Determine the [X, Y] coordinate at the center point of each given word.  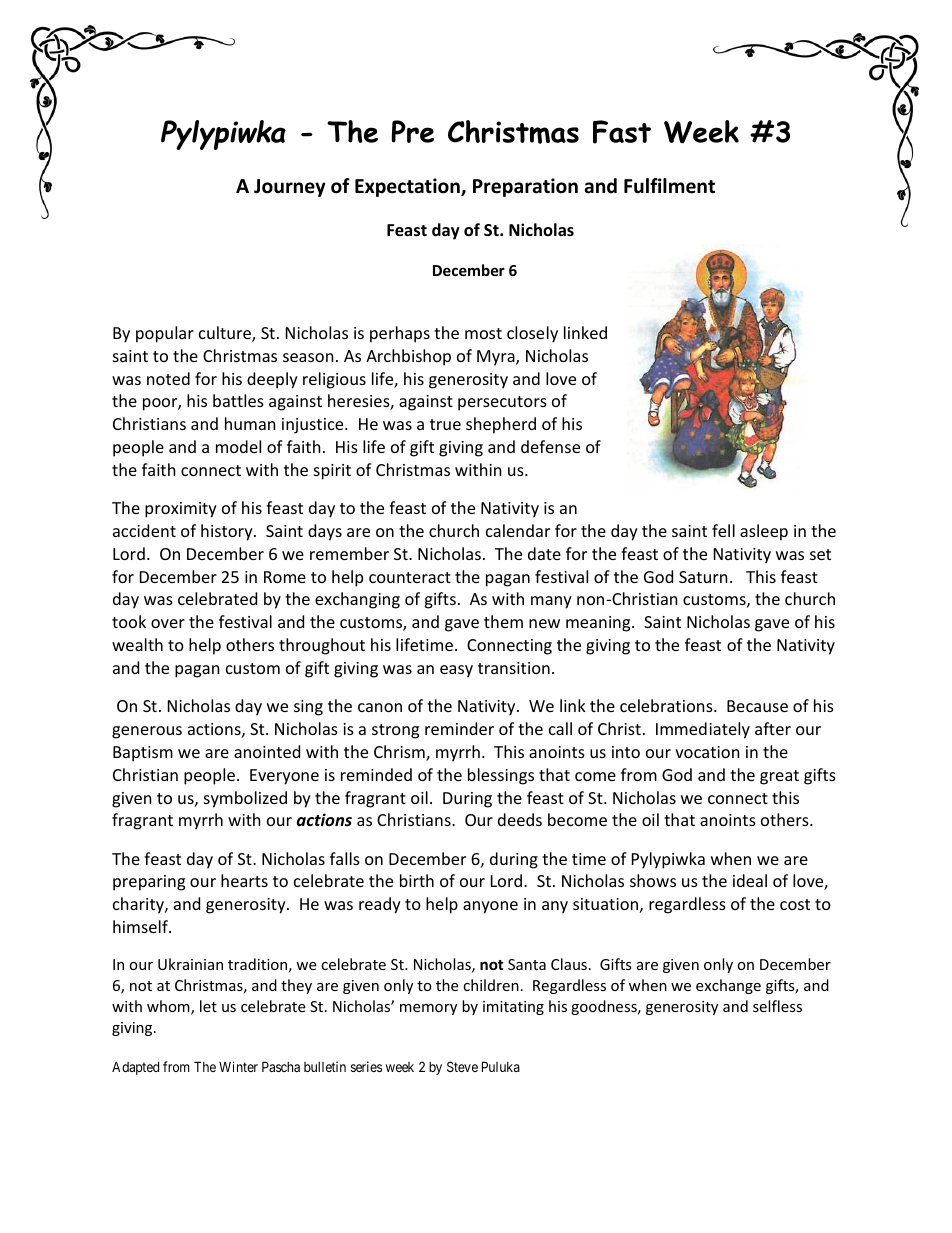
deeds [520, 819]
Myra [497, 358]
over [168, 623]
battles [238, 400]
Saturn [703, 577]
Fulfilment [669, 186]
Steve [462, 1066]
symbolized [245, 799]
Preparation [525, 187]
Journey [290, 188]
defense [550, 446]
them [503, 621]
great [779, 777]
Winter [238, 1066]
